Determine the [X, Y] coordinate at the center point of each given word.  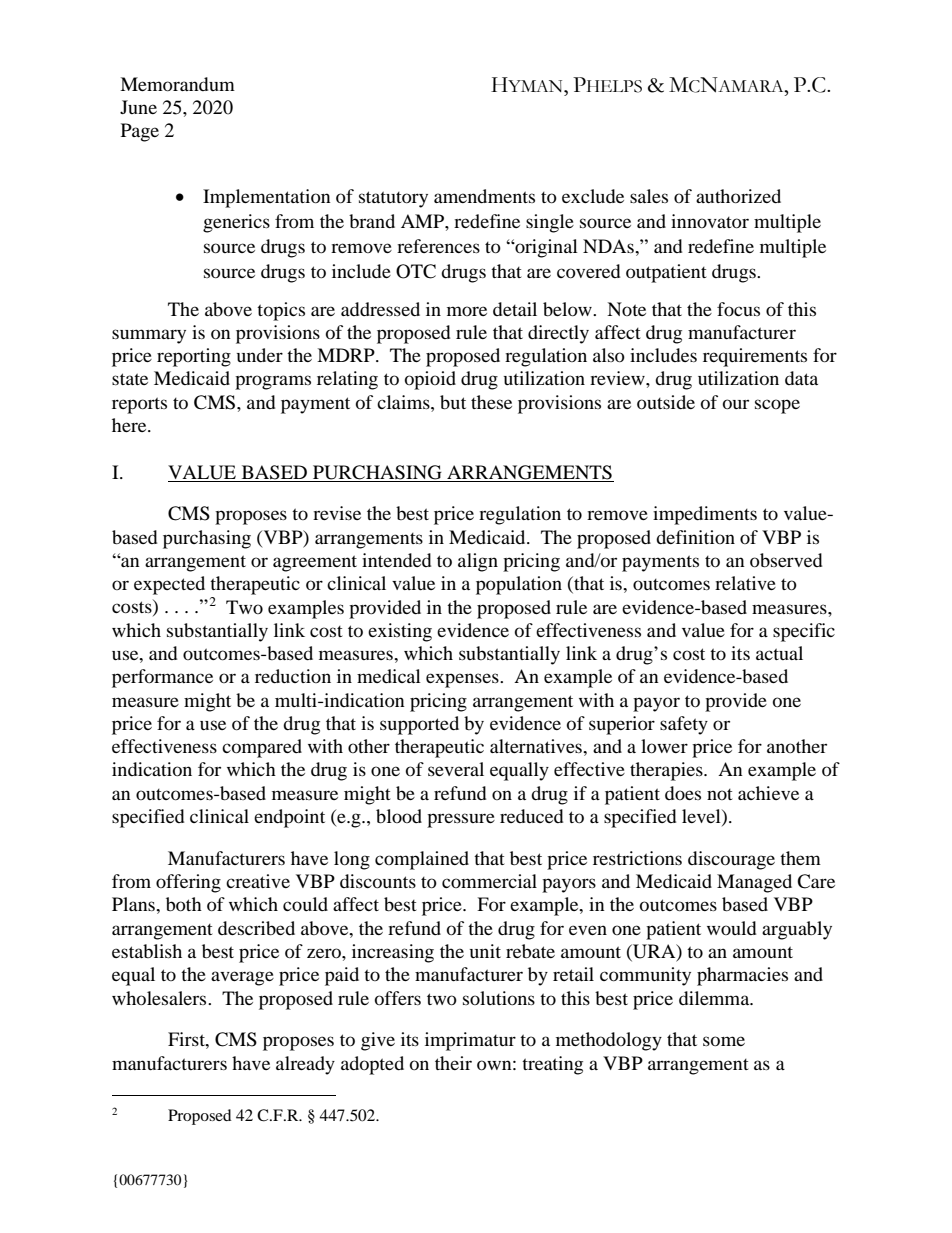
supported [419, 725]
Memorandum [177, 84]
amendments [484, 196]
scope [777, 406]
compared [262, 748]
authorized [738, 196]
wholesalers [160, 998]
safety [684, 725]
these [491, 402]
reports [139, 405]
